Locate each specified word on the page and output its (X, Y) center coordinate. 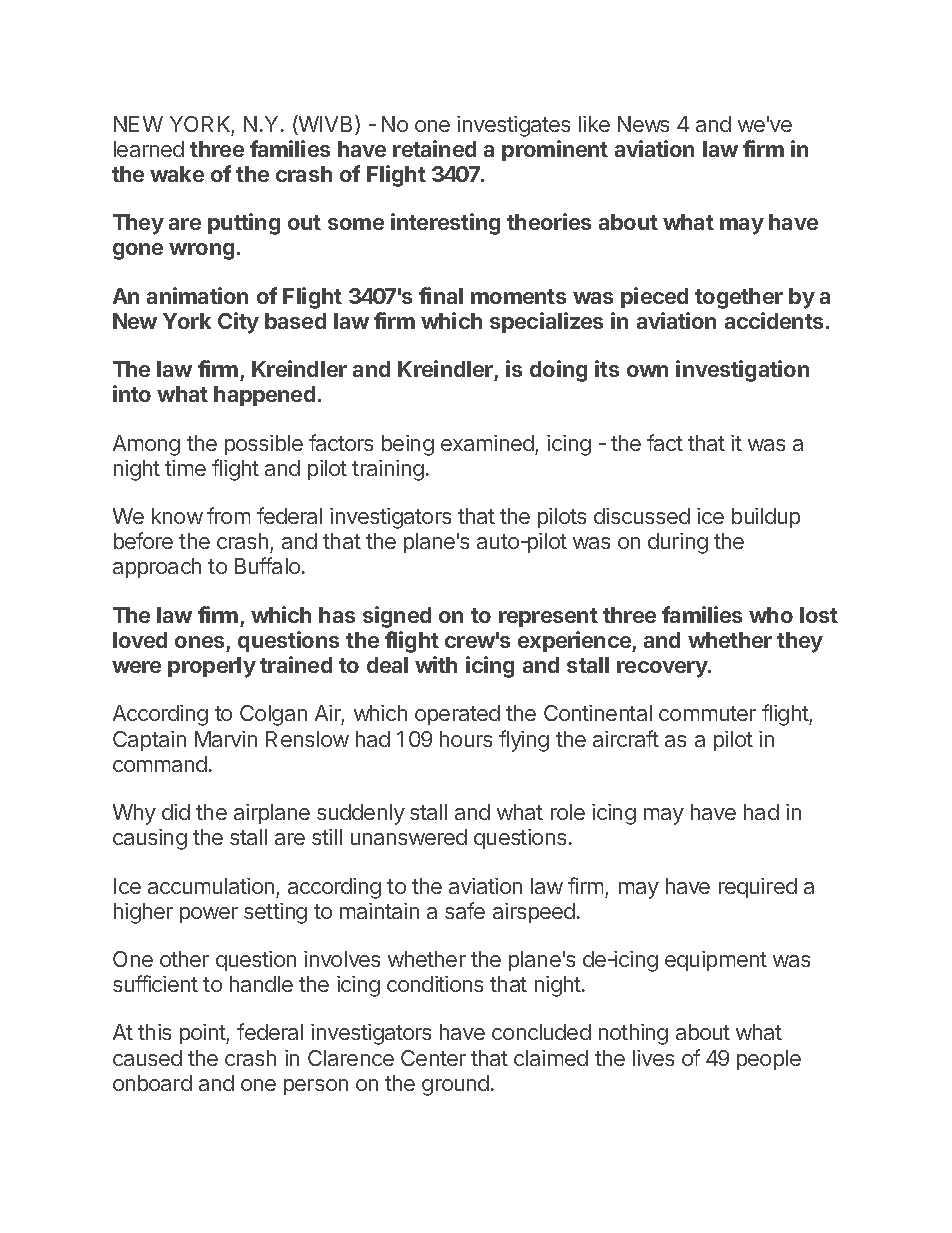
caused (147, 1058)
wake (177, 174)
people (769, 1060)
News (643, 124)
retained (434, 148)
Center (433, 1058)
